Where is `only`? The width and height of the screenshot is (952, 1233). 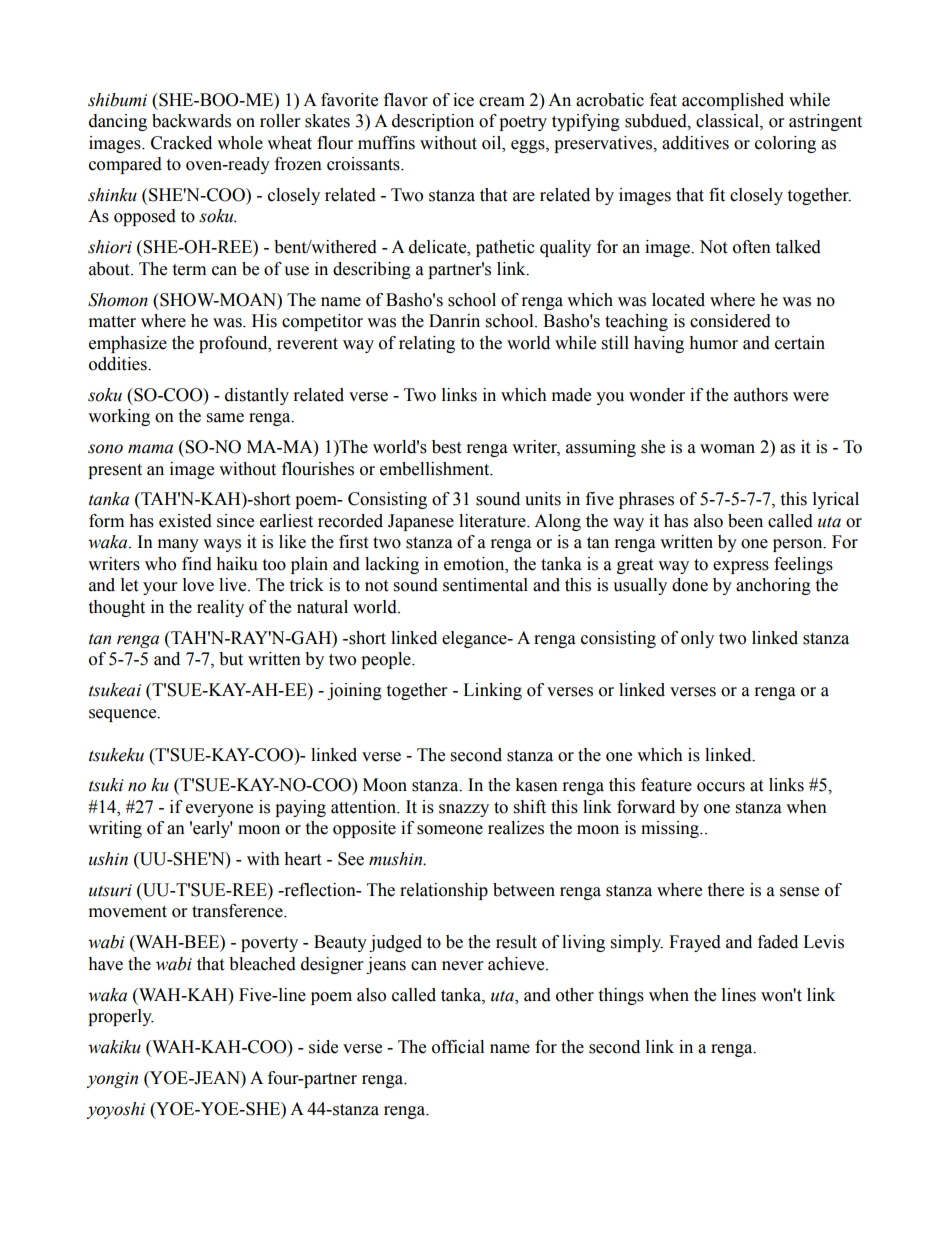
only is located at coordinates (697, 639).
